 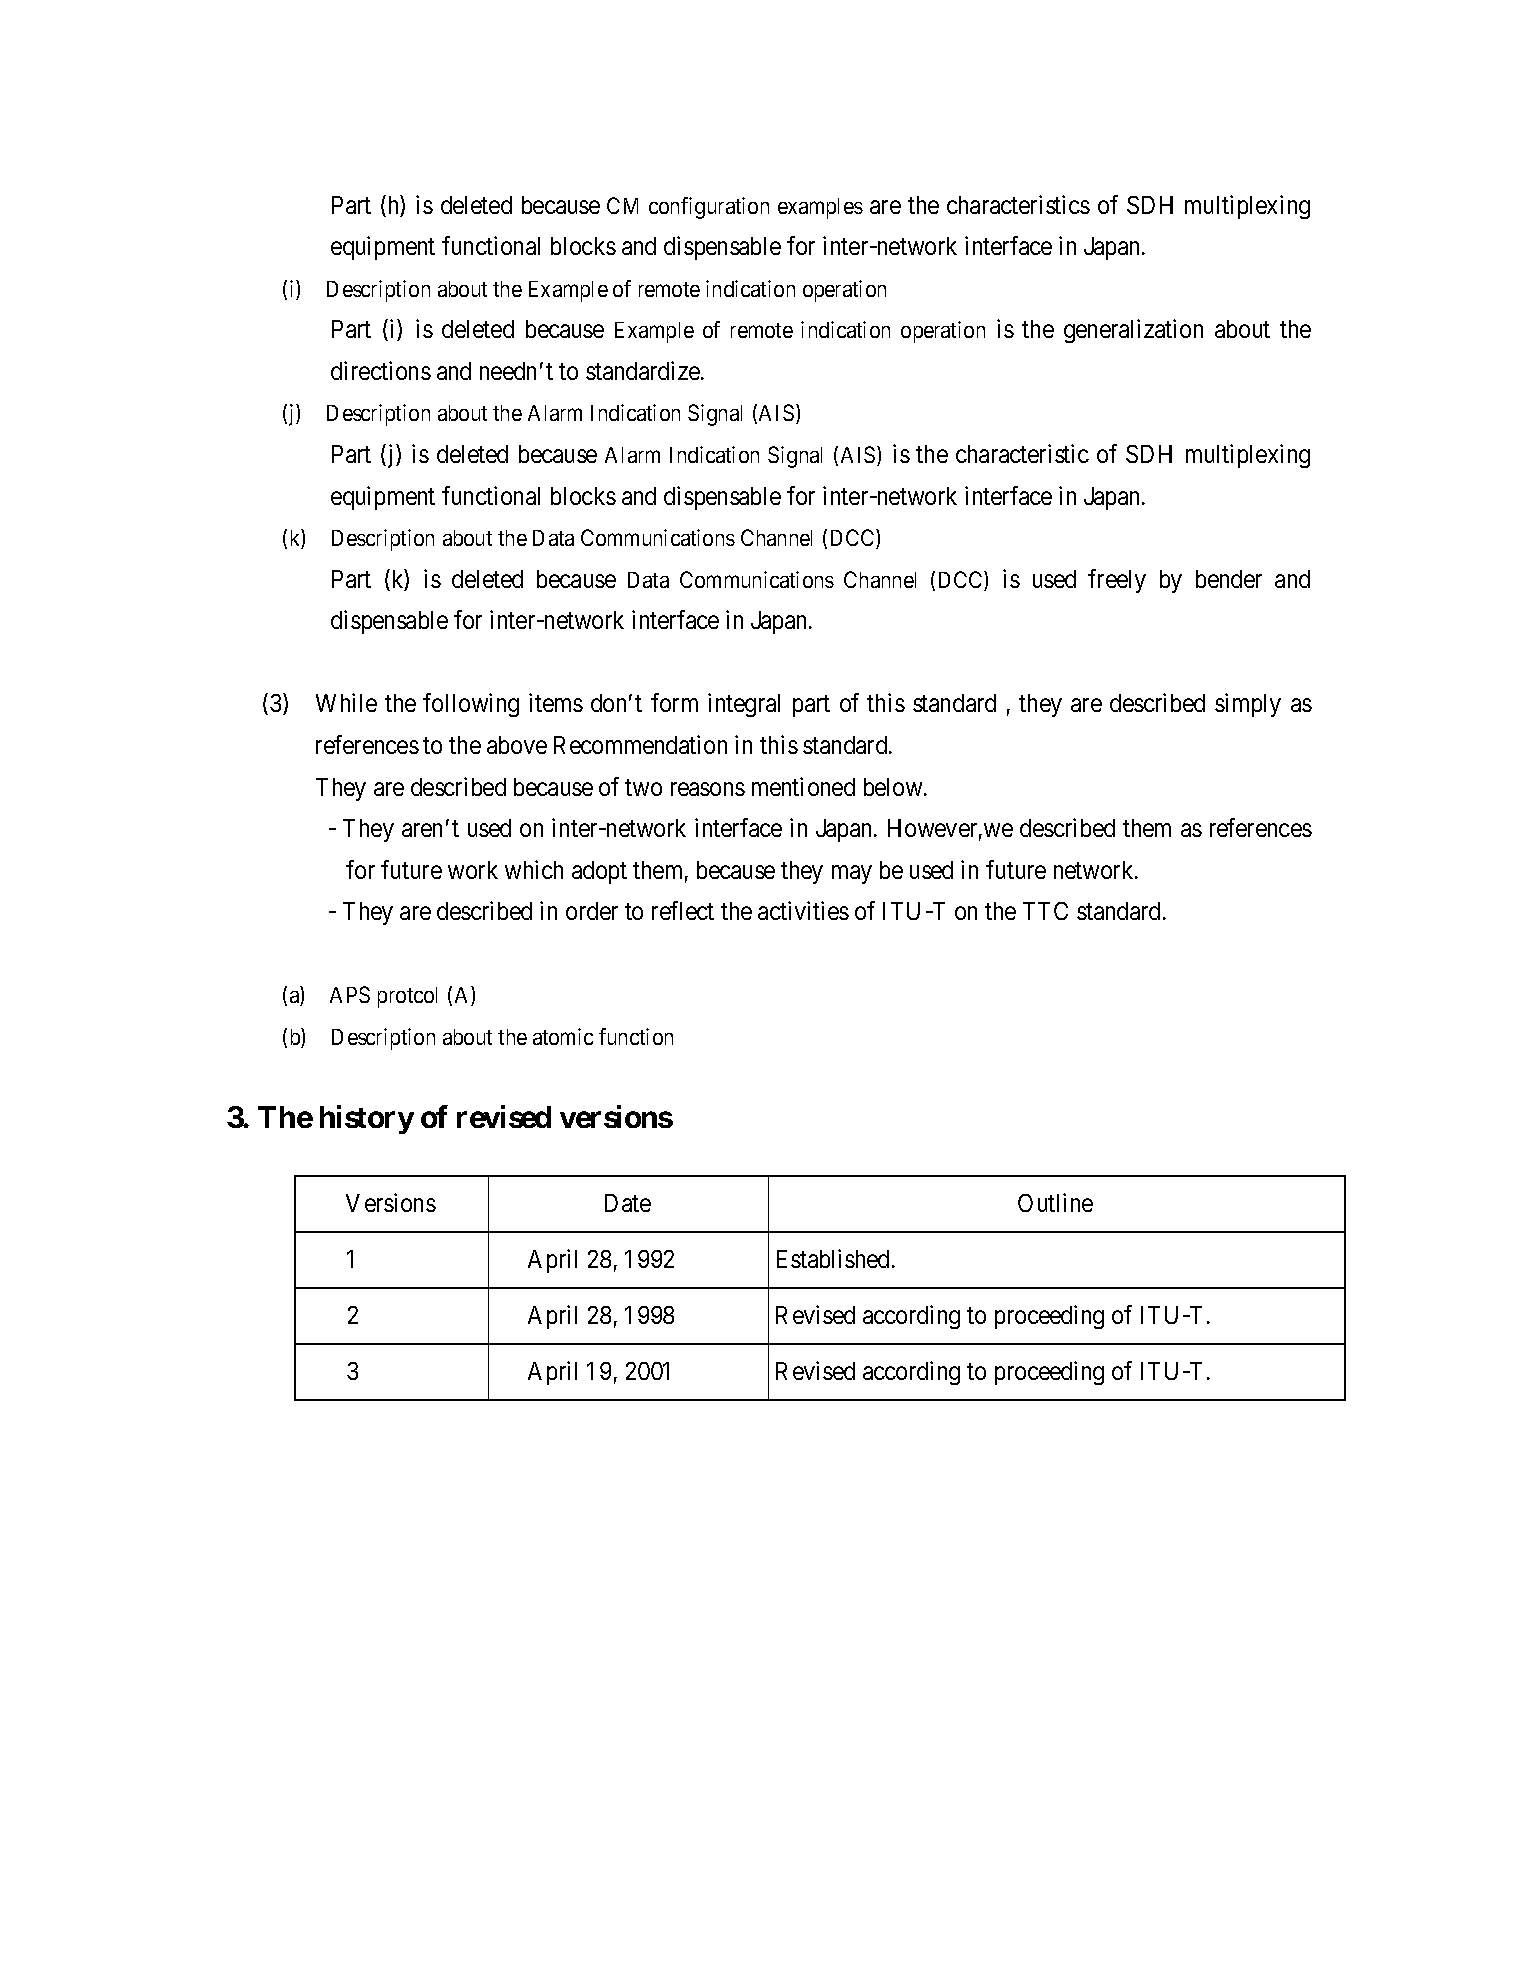 What do you see at coordinates (1133, 331) in the screenshot?
I see `generalization` at bounding box center [1133, 331].
